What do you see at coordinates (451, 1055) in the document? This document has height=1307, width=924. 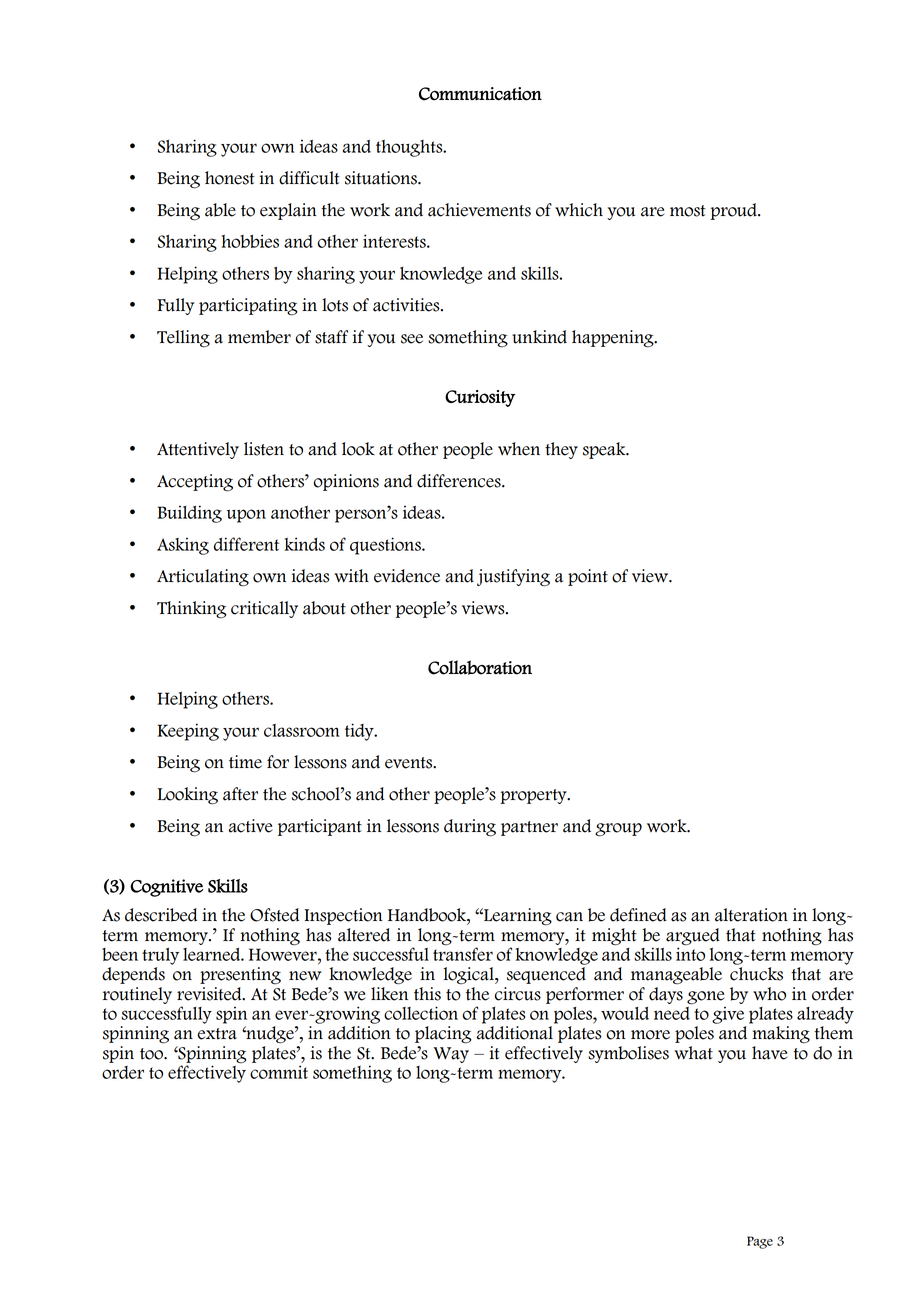 I see `Way` at bounding box center [451, 1055].
